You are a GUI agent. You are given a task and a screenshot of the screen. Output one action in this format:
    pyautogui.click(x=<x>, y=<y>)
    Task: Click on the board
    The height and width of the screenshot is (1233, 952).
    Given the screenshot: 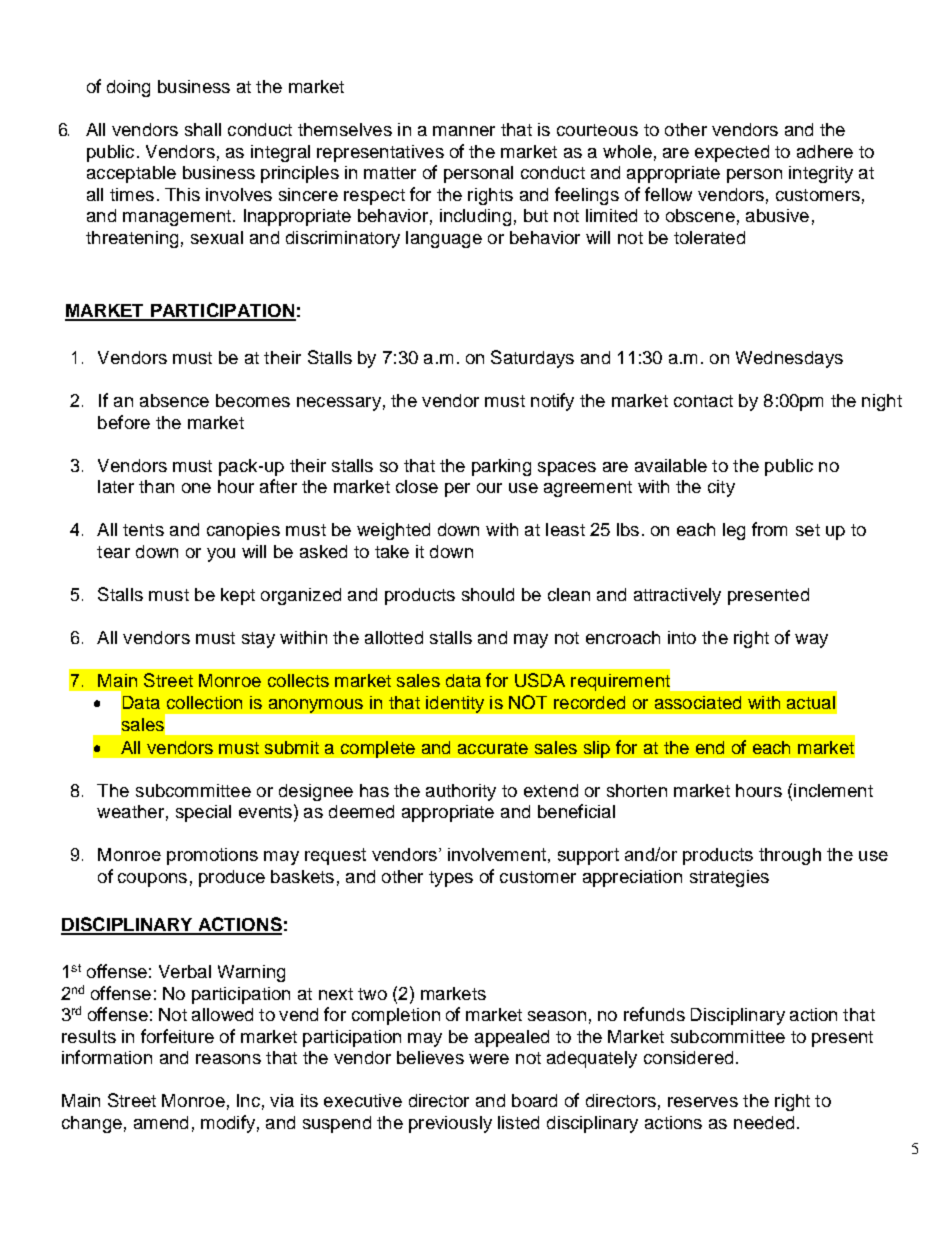 What is the action you would take?
    pyautogui.click(x=534, y=1100)
